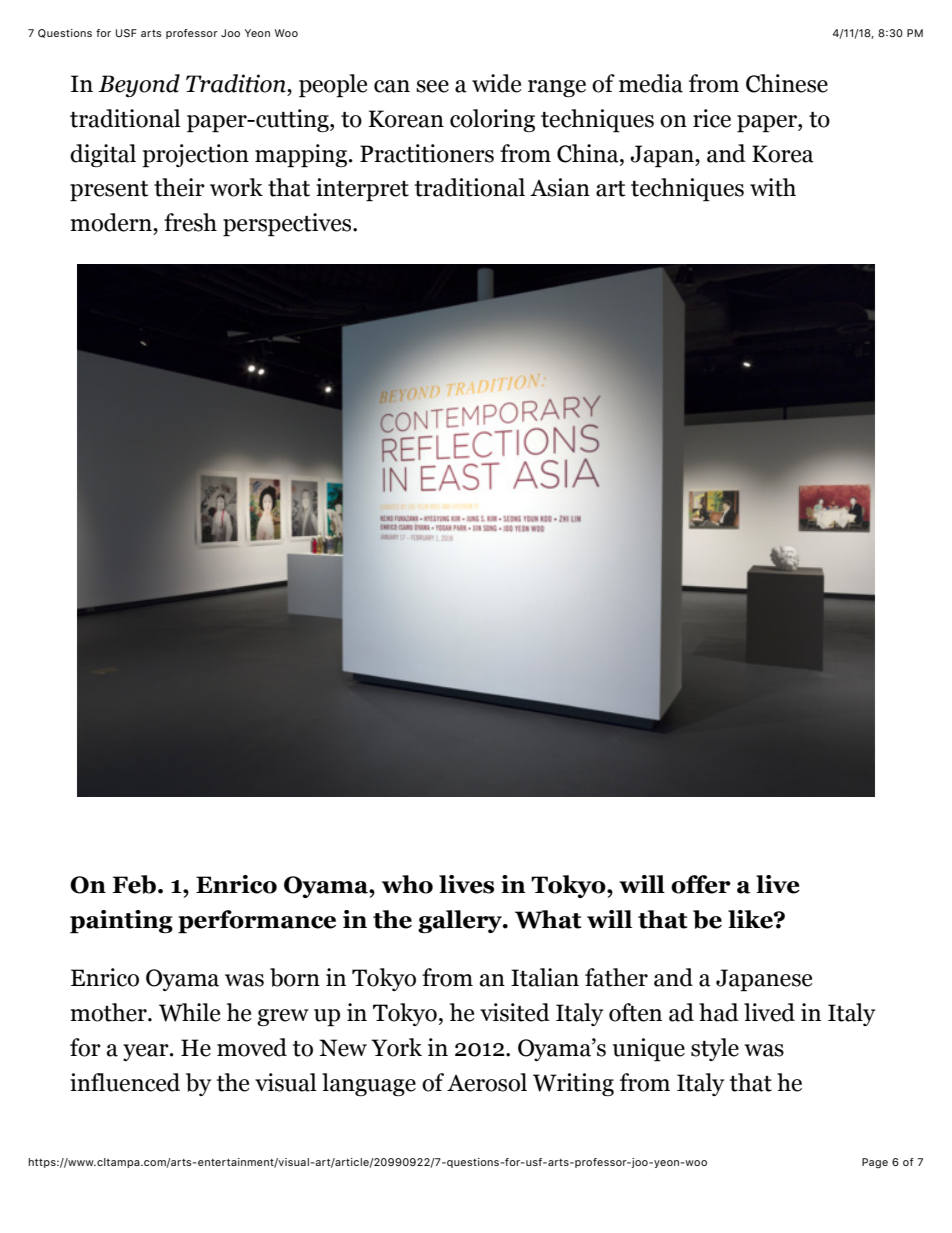 The width and height of the image is (952, 1233). What do you see at coordinates (701, 884) in the image?
I see `offer` at bounding box center [701, 884].
